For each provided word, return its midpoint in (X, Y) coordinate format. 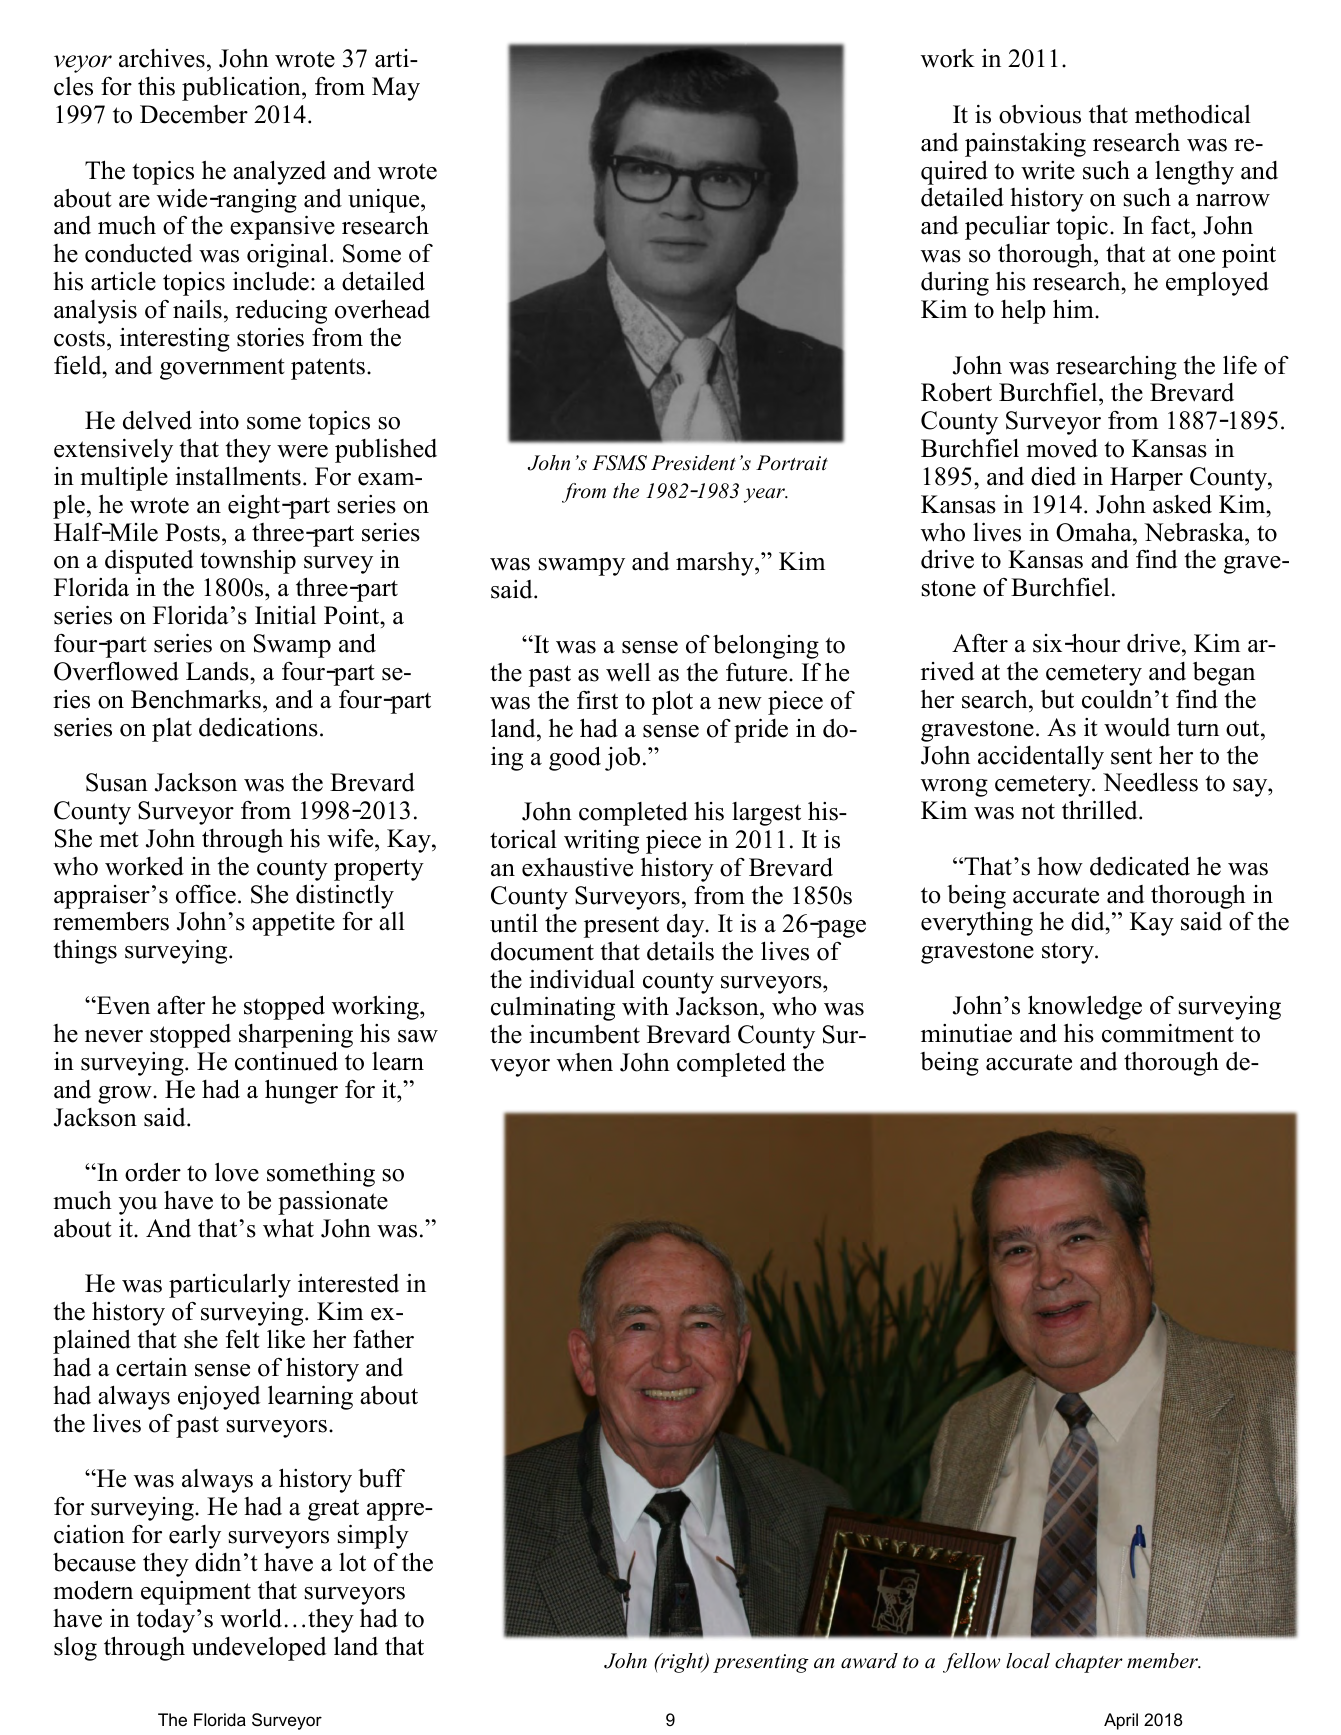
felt (242, 1339)
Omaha (1095, 532)
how (1060, 866)
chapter (1089, 1663)
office (206, 894)
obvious (1040, 114)
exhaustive (577, 867)
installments (238, 476)
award (869, 1661)
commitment (1168, 1033)
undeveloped (259, 1649)
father (383, 1339)
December (194, 114)
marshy (716, 564)
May (396, 89)
